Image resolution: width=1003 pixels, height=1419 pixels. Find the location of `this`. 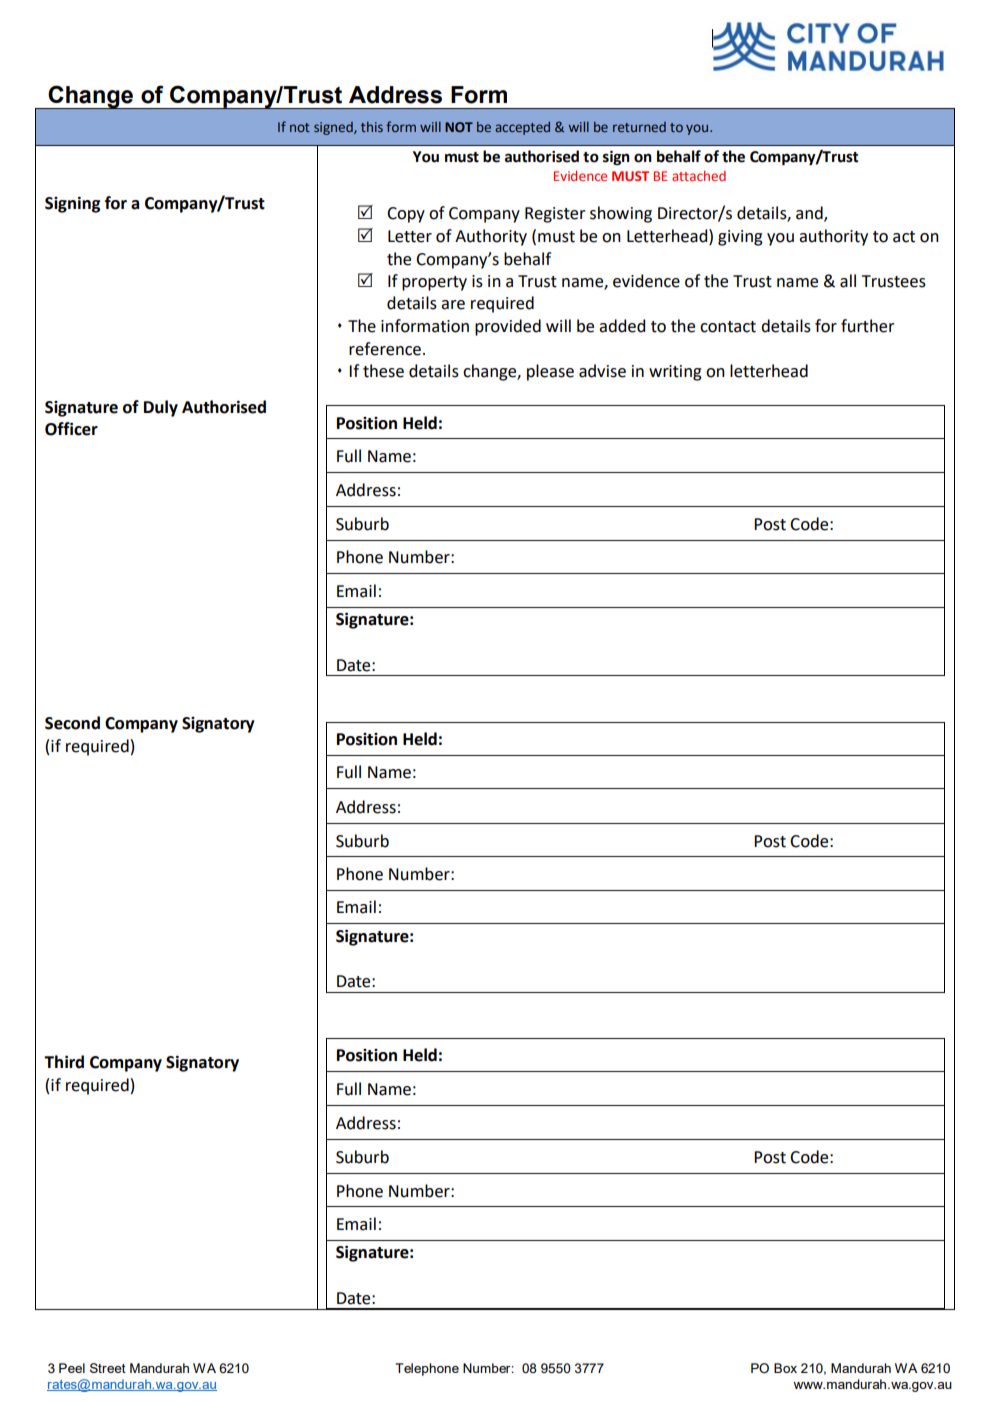

this is located at coordinates (372, 127).
